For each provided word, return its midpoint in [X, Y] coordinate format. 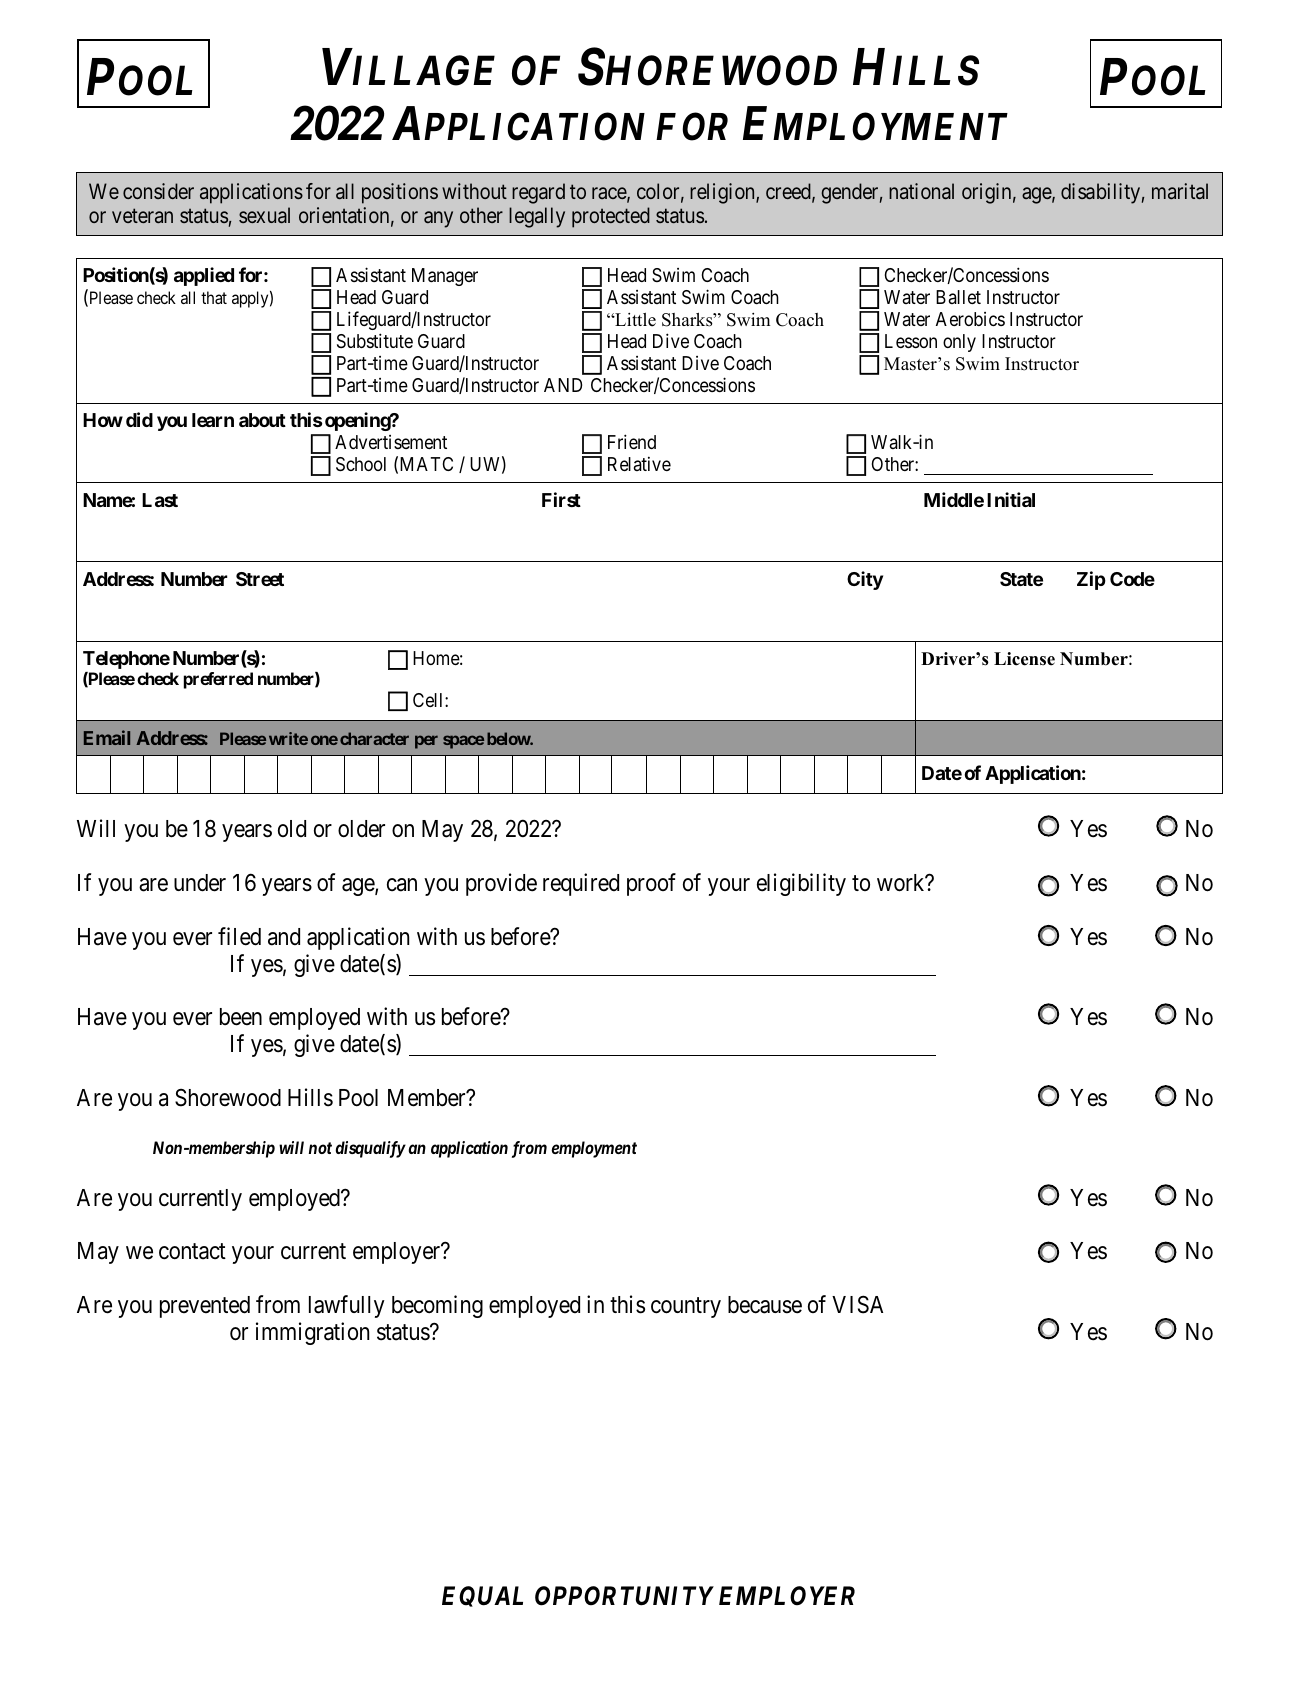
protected [611, 217]
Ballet [958, 297]
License [1024, 659]
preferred [218, 680]
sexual [264, 215]
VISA [857, 1304]
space [463, 742]
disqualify [370, 1149]
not [320, 1148]
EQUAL [482, 1596]
